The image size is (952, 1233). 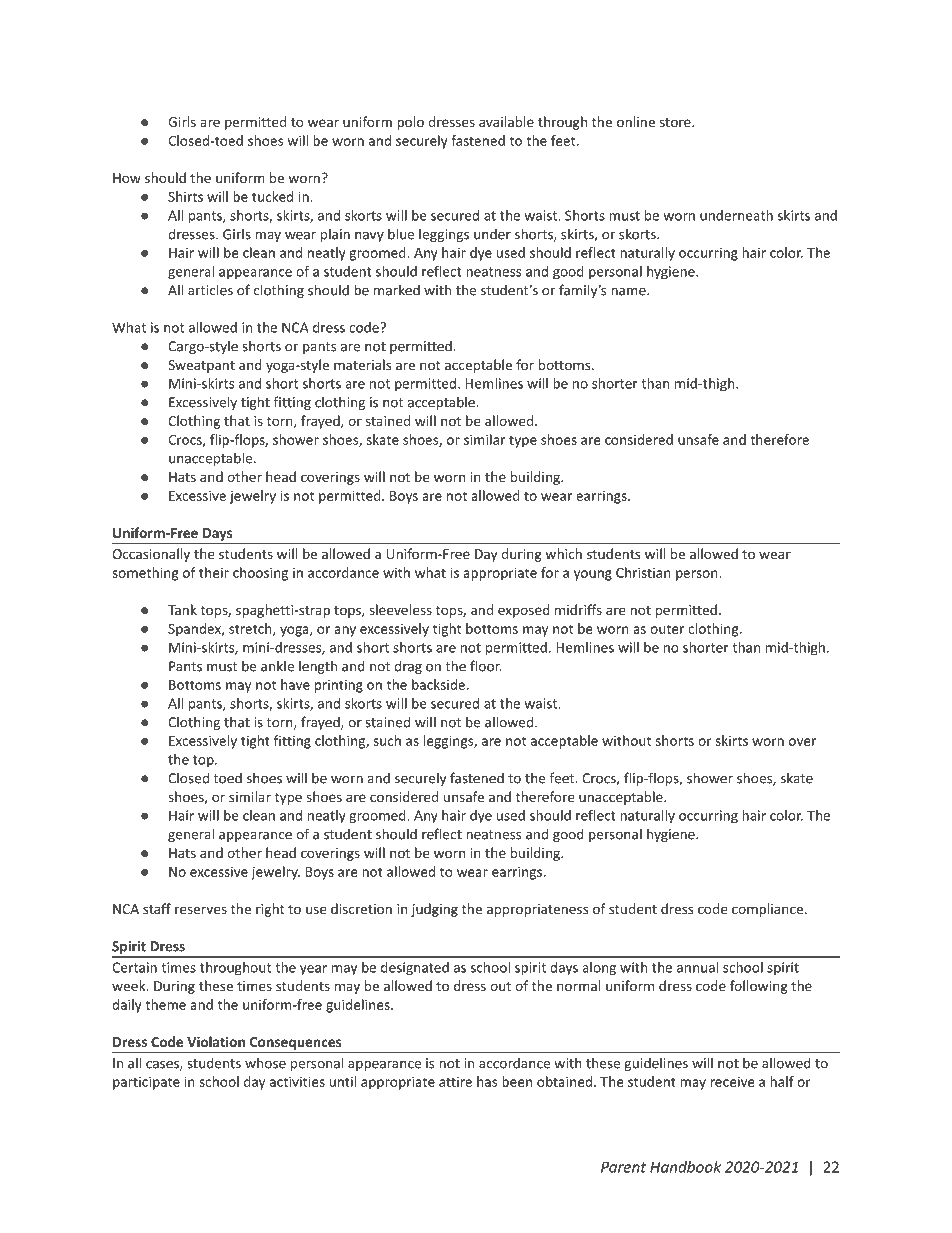 What do you see at coordinates (146, 1083) in the screenshot?
I see `participate` at bounding box center [146, 1083].
